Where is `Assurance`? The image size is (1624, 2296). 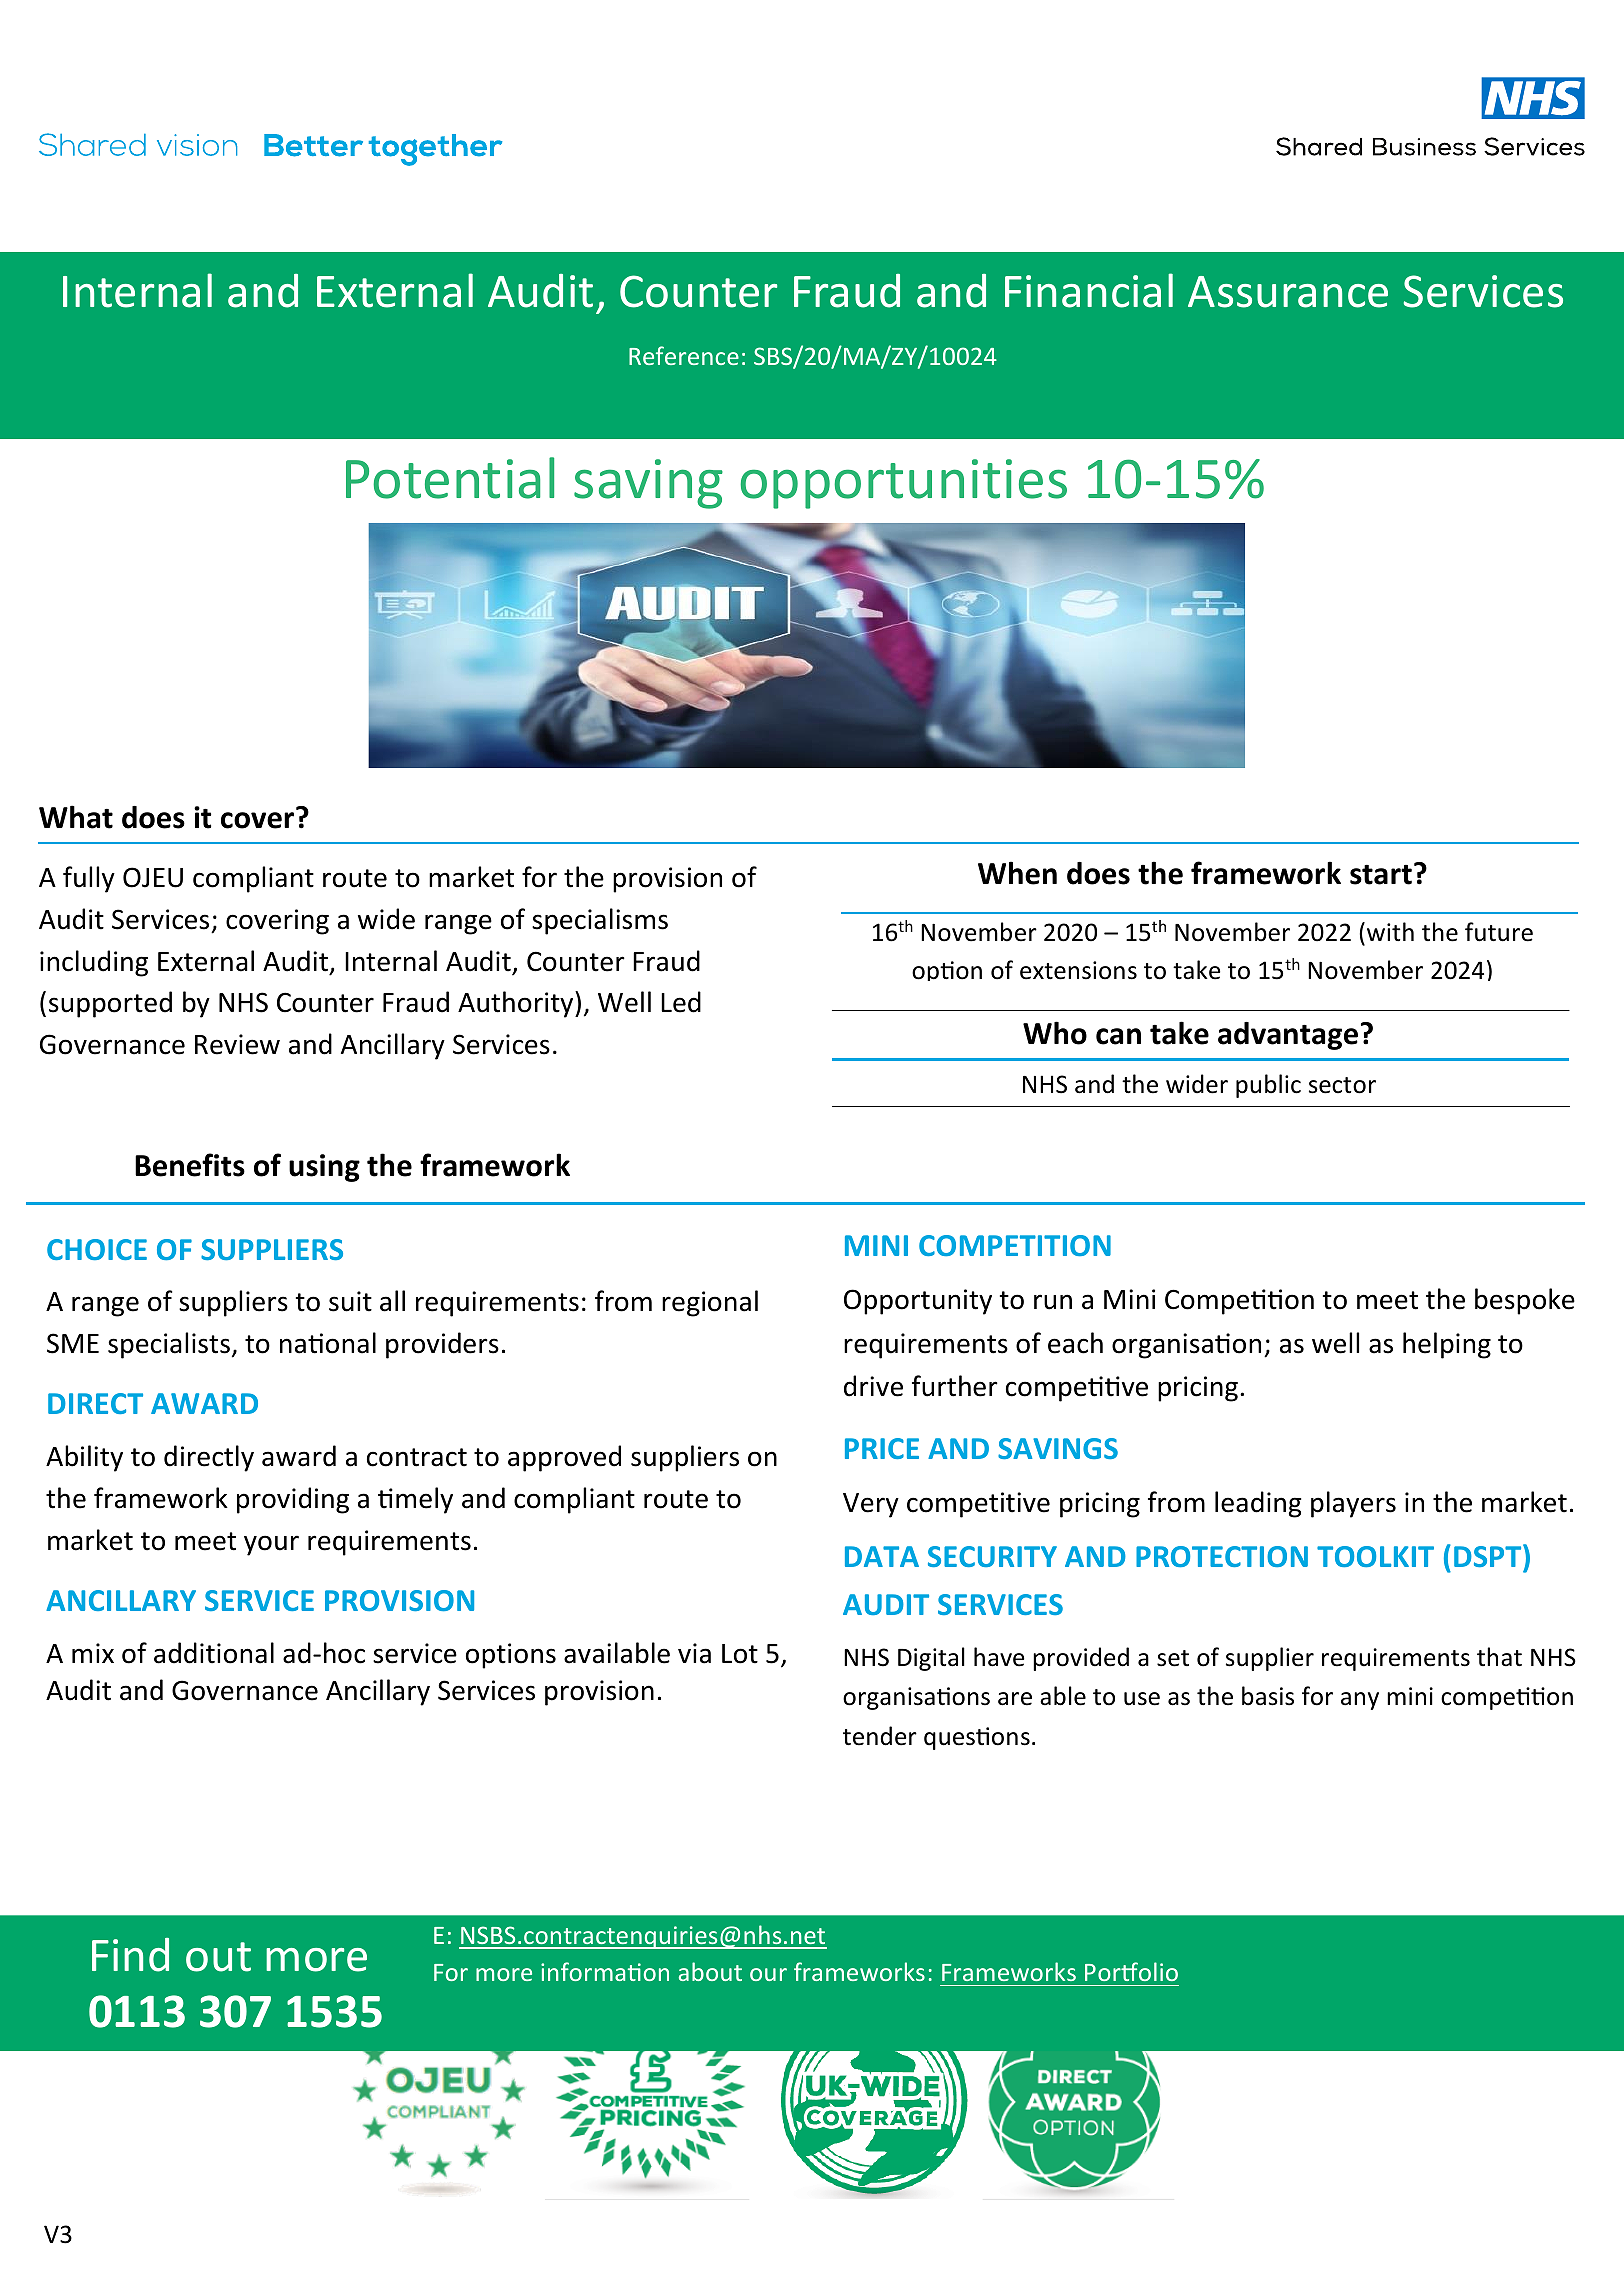
Assurance is located at coordinates (1288, 292).
